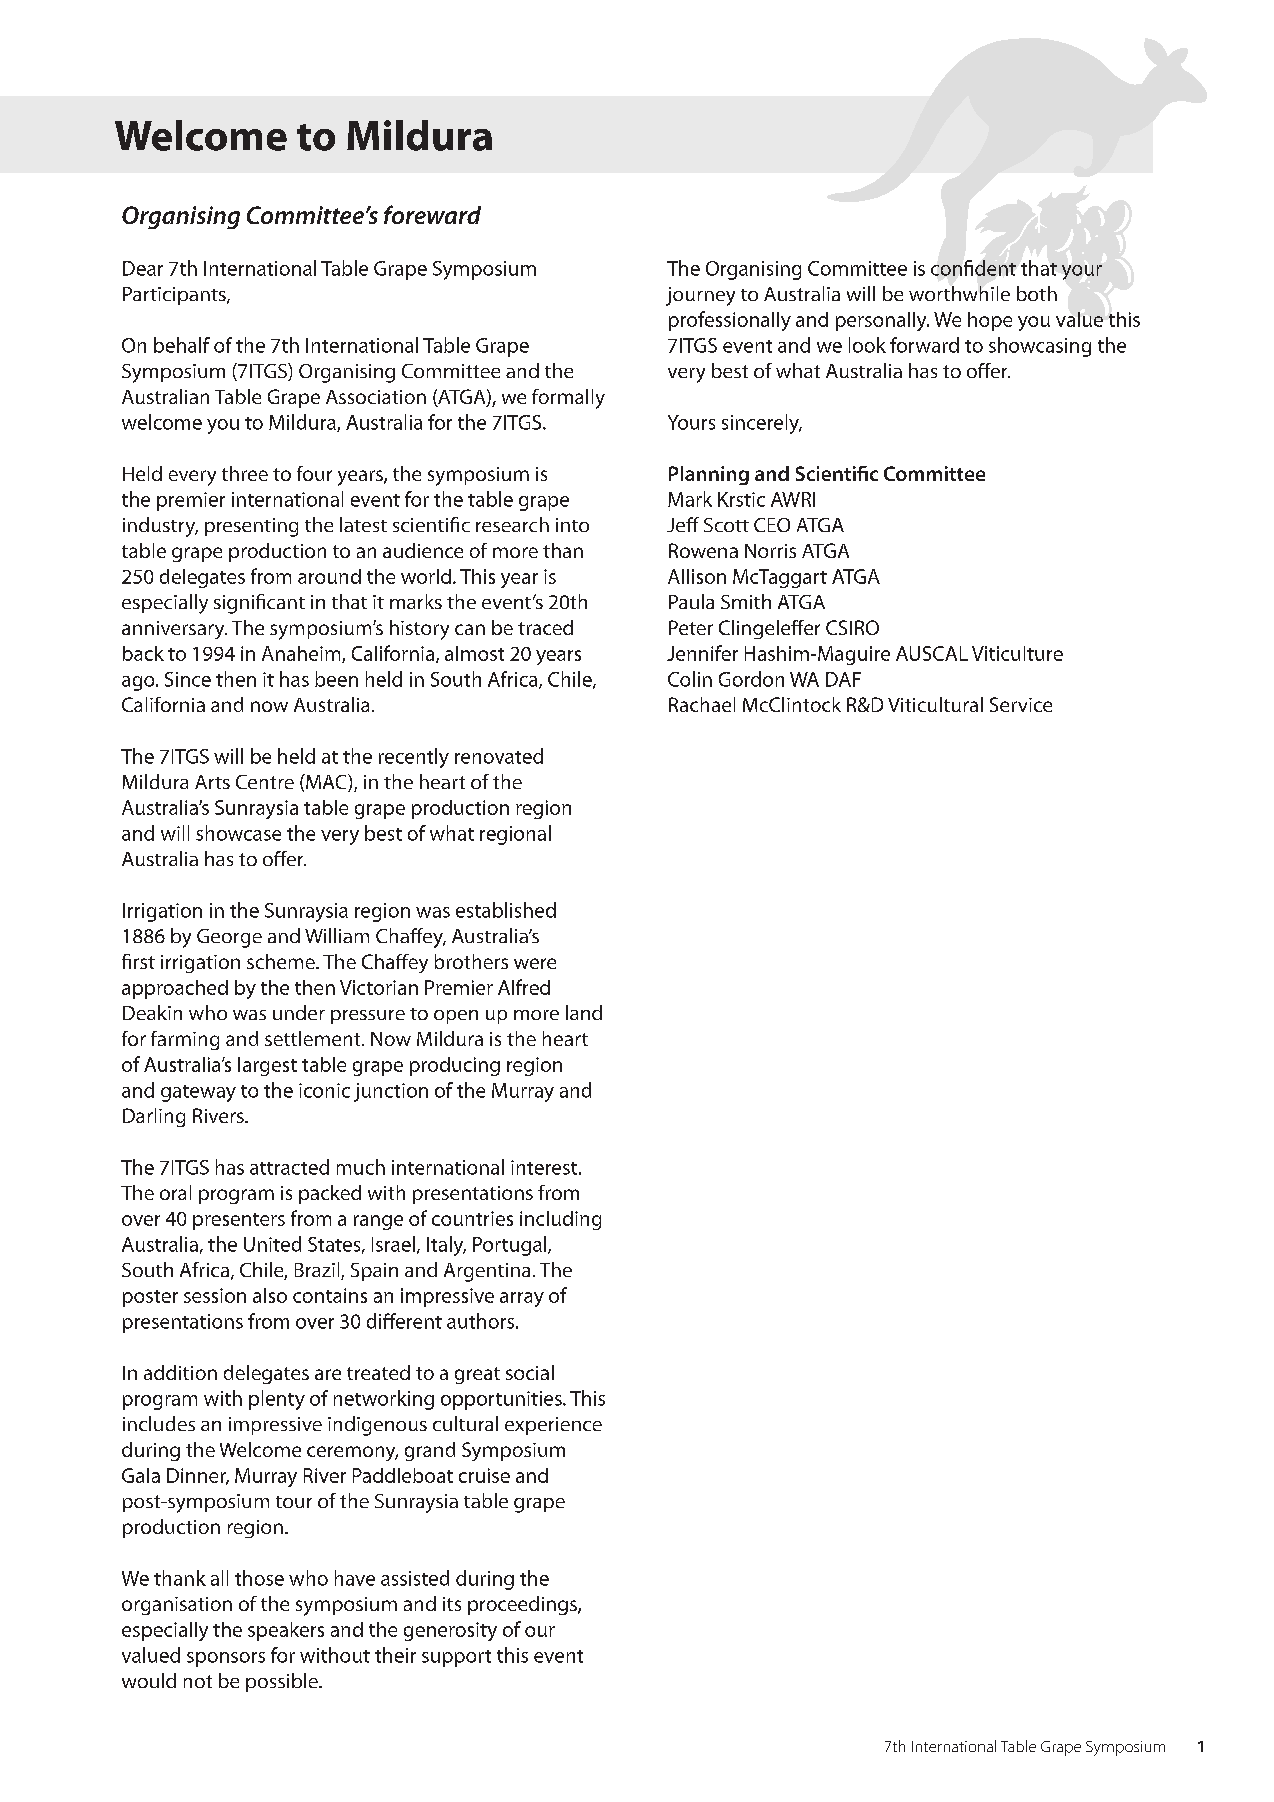 The image size is (1274, 1802). I want to click on proceedings, so click(523, 1605).
